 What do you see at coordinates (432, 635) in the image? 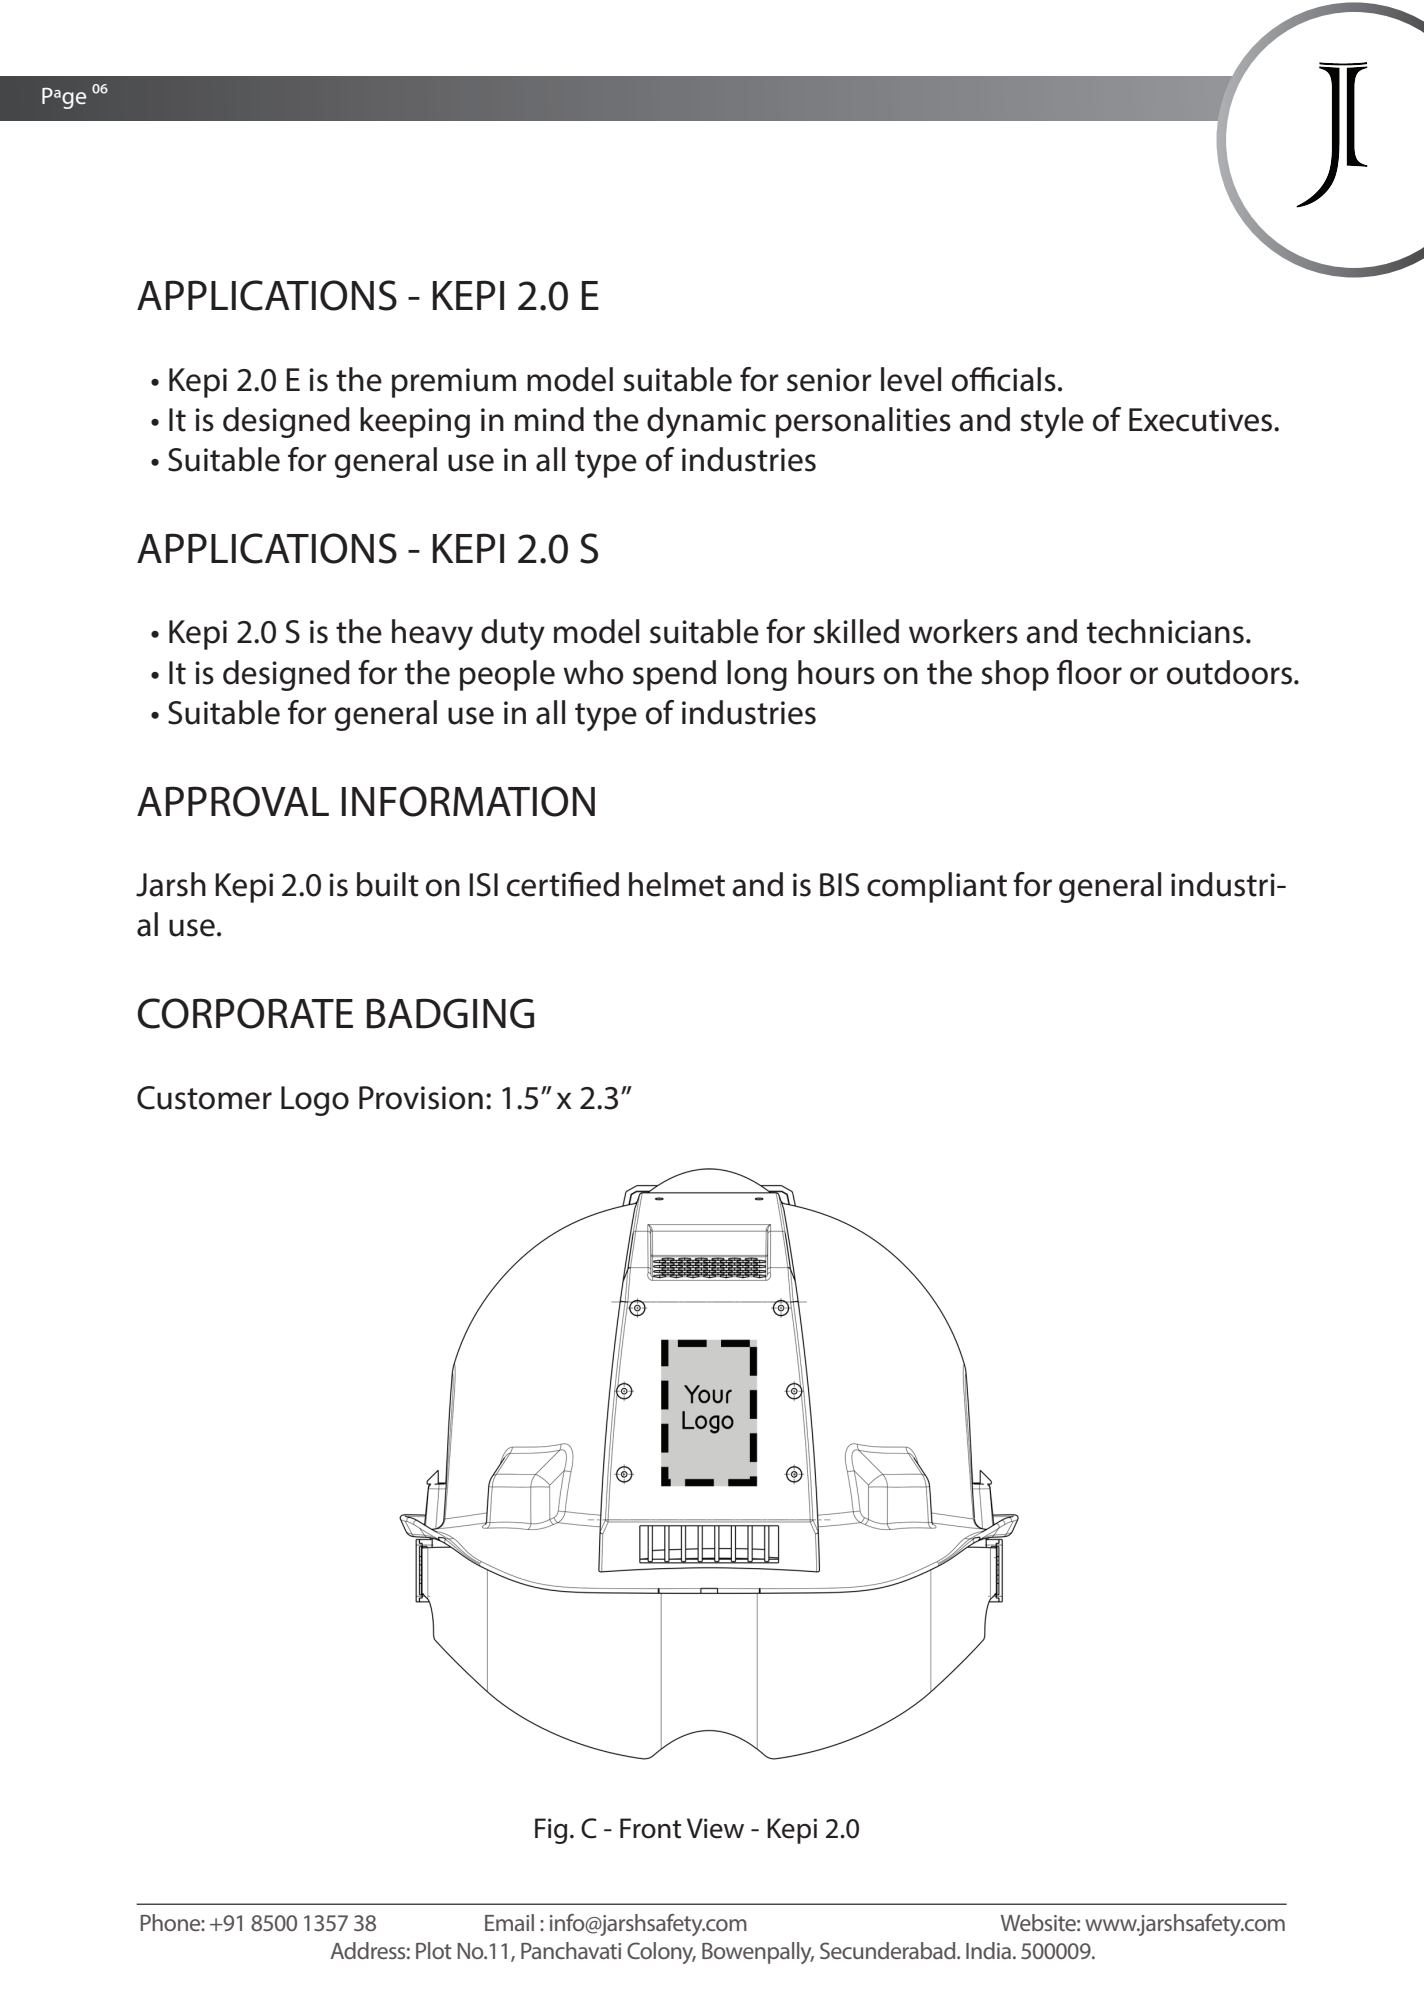
I see `heavy` at bounding box center [432, 635].
